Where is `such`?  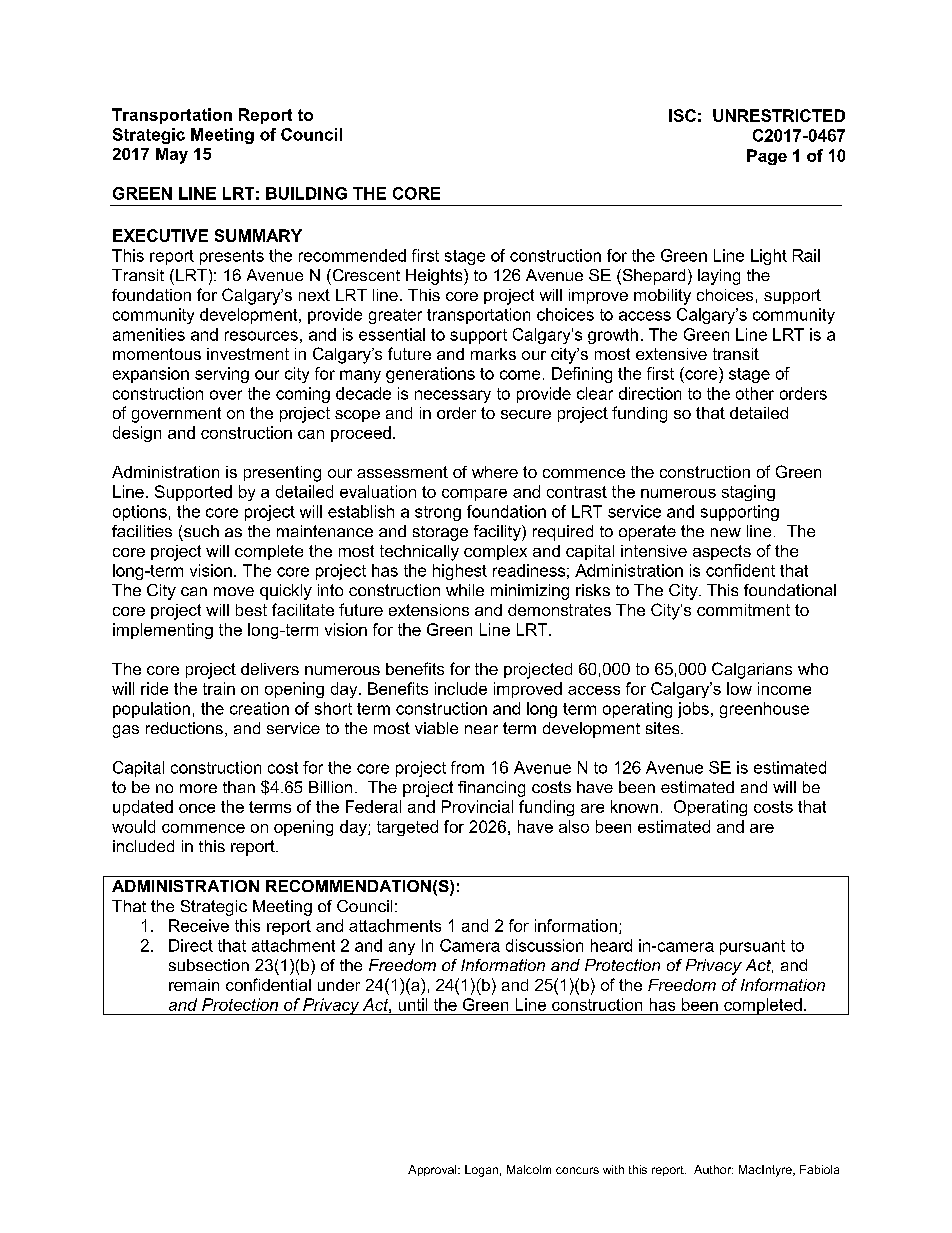 such is located at coordinates (201, 531).
